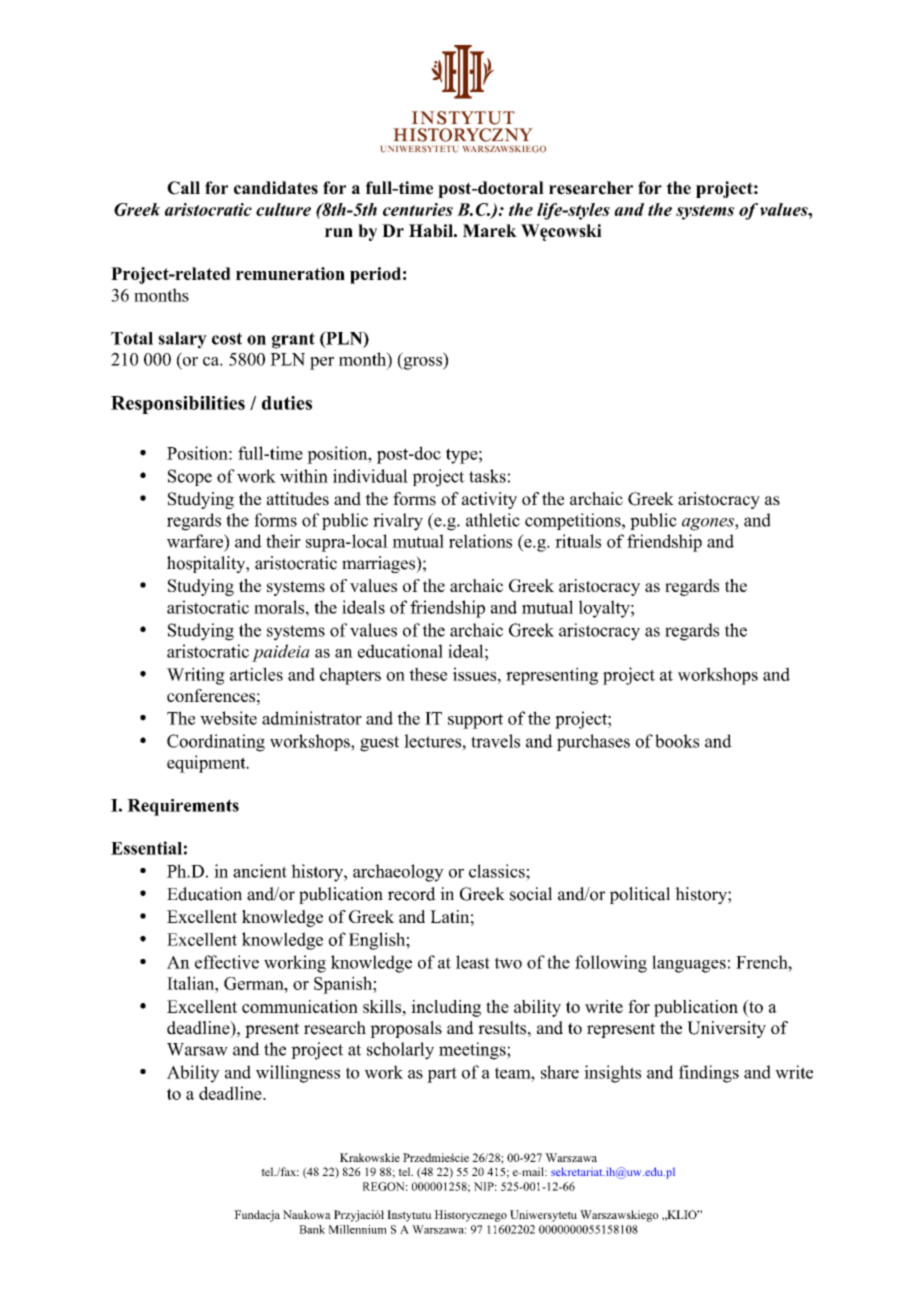 Image resolution: width=924 pixels, height=1308 pixels. I want to click on languages, so click(689, 964).
